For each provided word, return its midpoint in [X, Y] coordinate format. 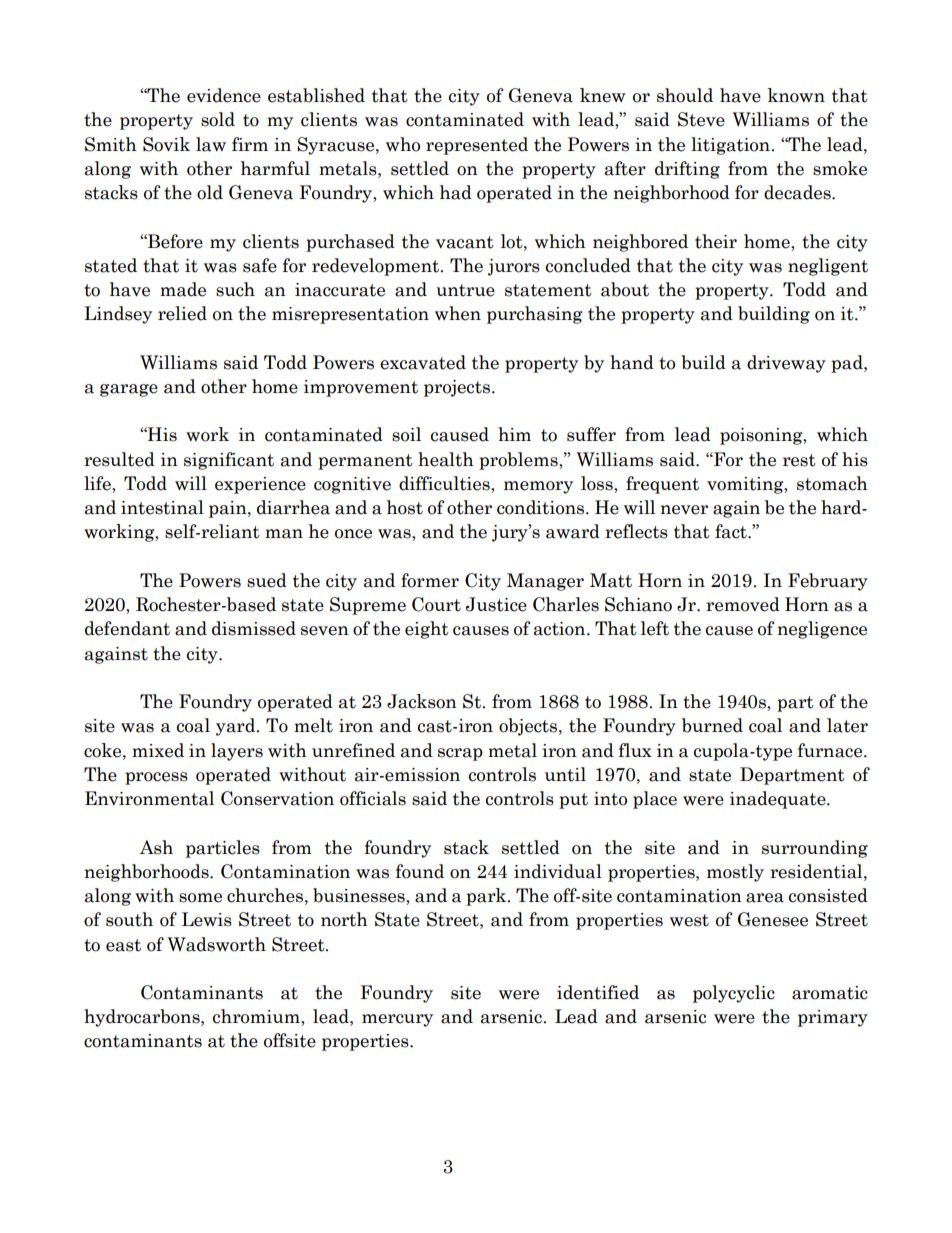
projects [457, 388]
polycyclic [734, 994]
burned [712, 725]
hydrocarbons [143, 1018]
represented [477, 146]
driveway [786, 364]
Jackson [422, 701]
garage [129, 390]
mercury [397, 1020]
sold [218, 119]
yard [237, 727]
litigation [731, 146]
